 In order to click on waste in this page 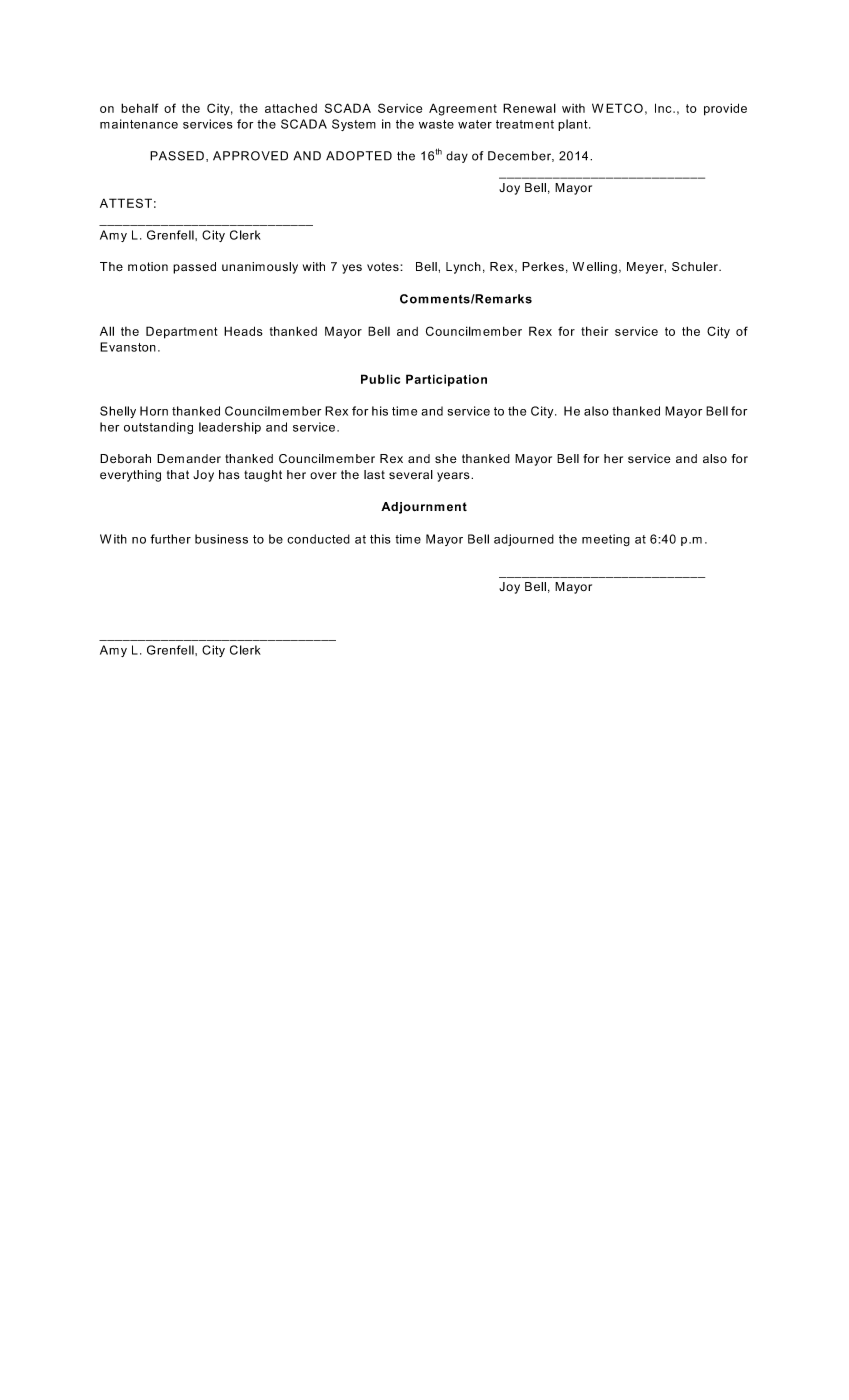, I will do `click(436, 124)`.
